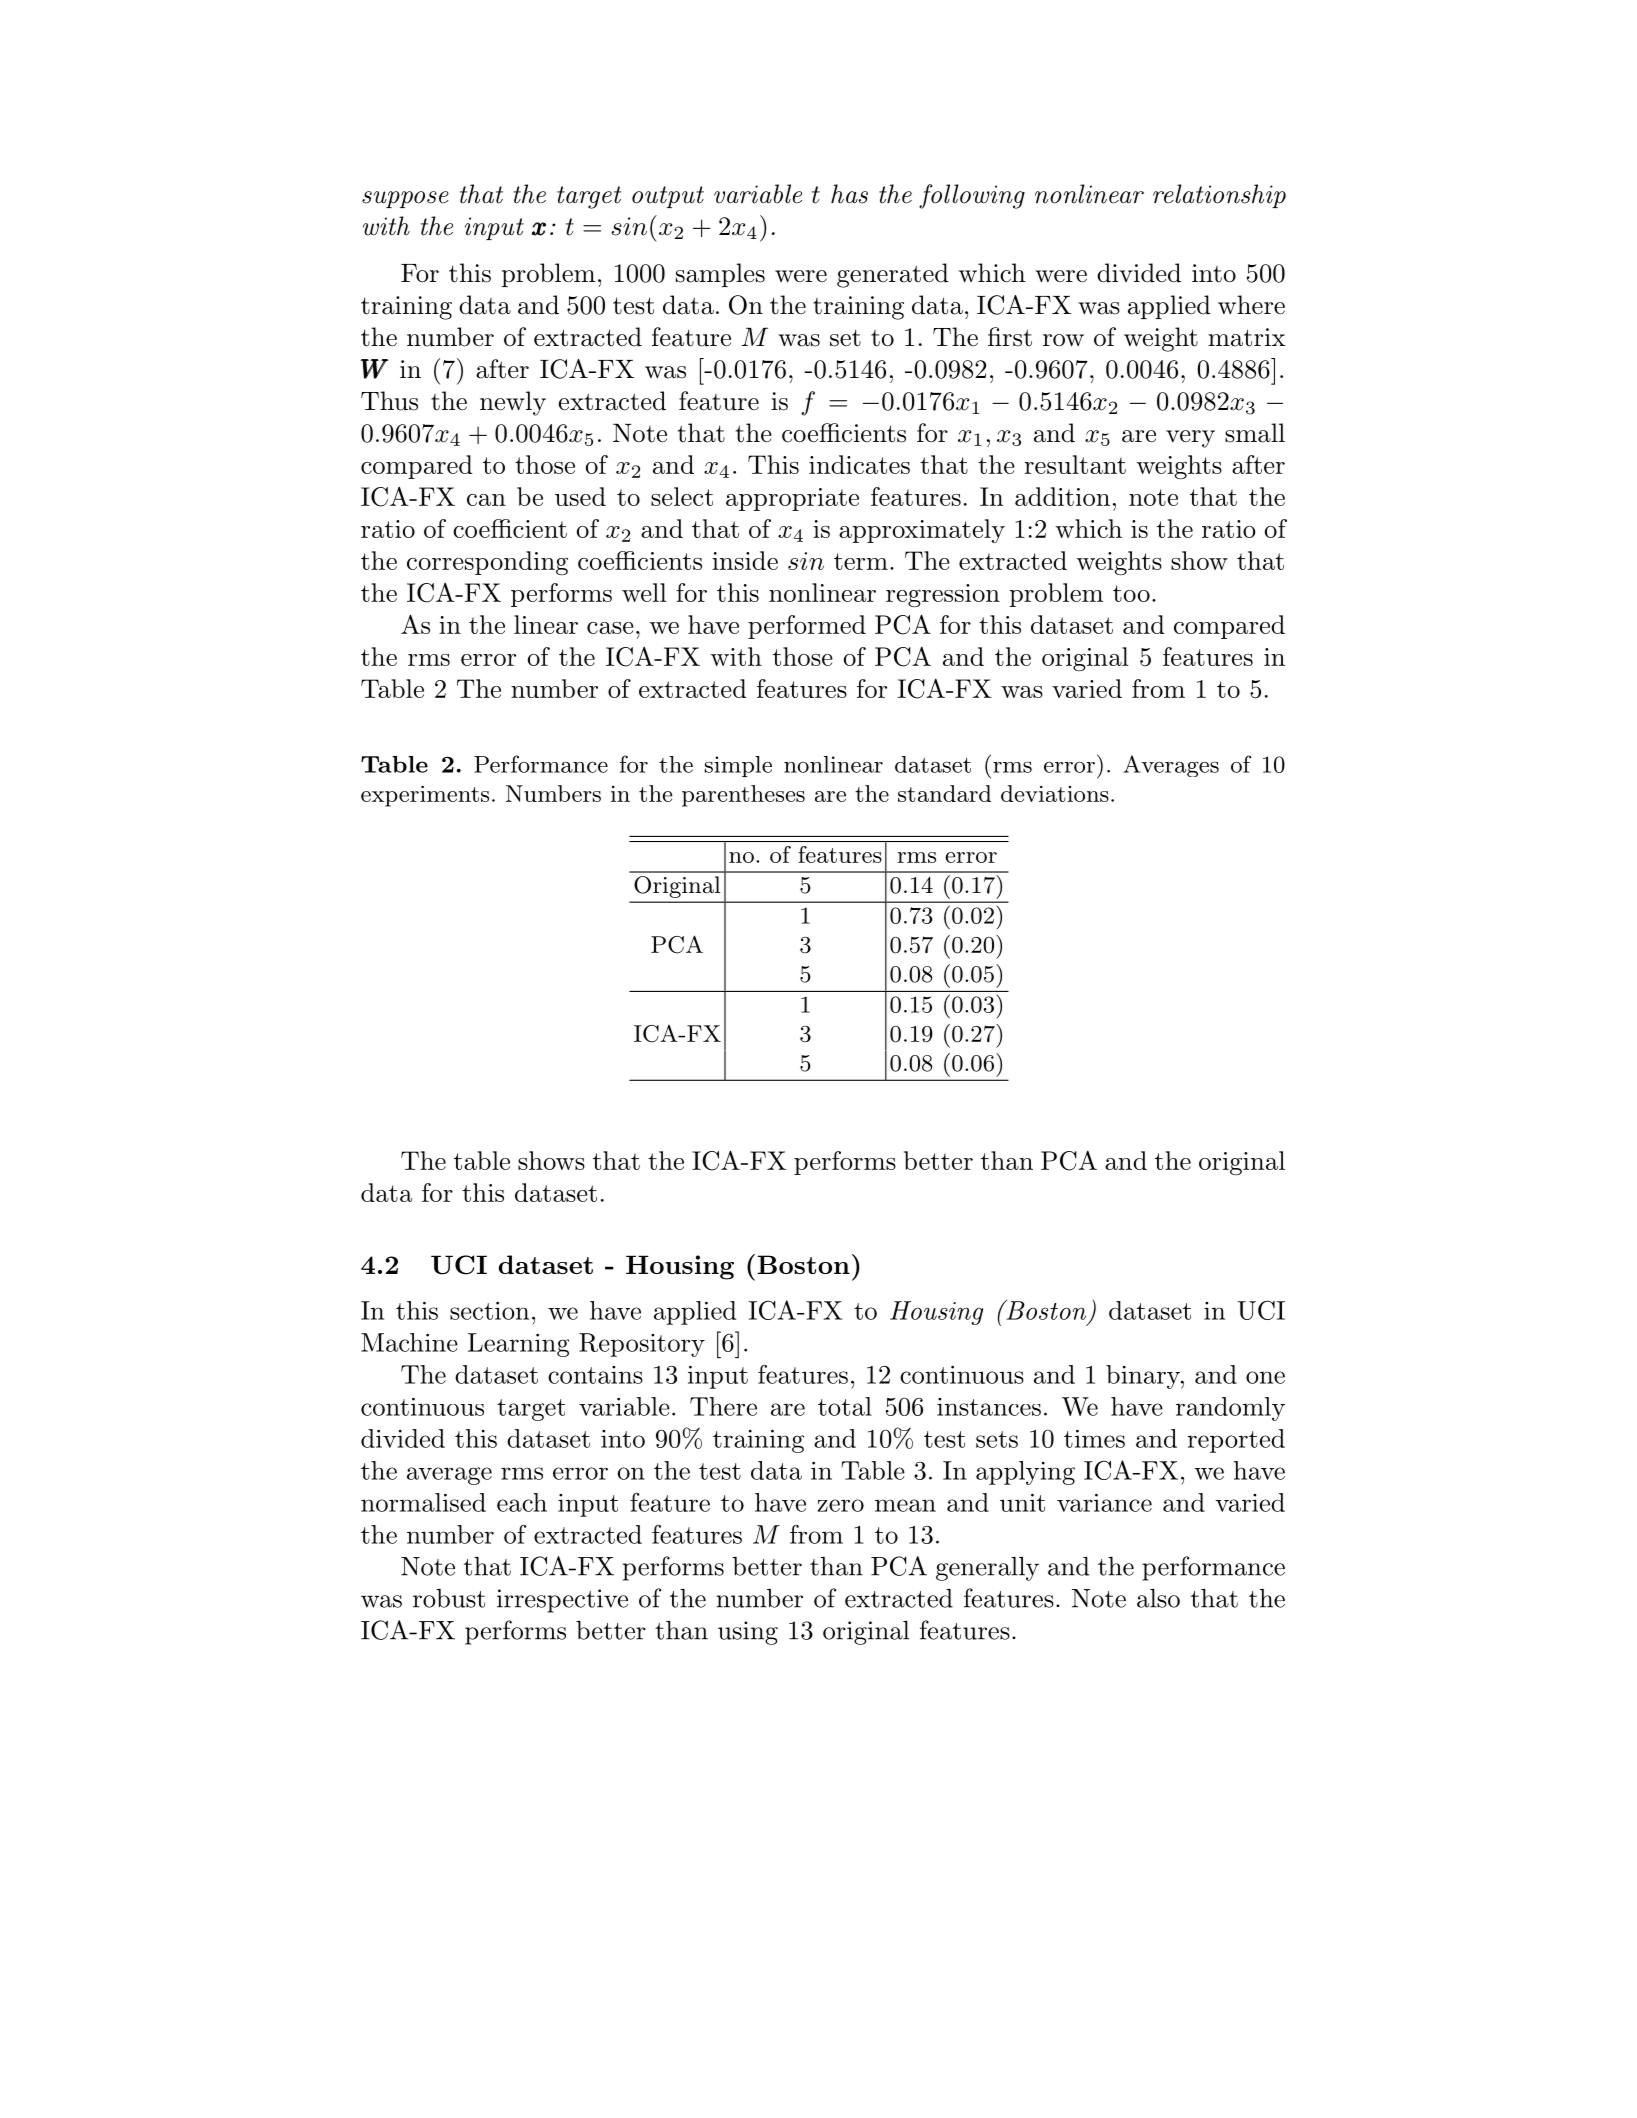  Describe the element at coordinates (1055, 793) in the screenshot. I see `deviations` at that location.
